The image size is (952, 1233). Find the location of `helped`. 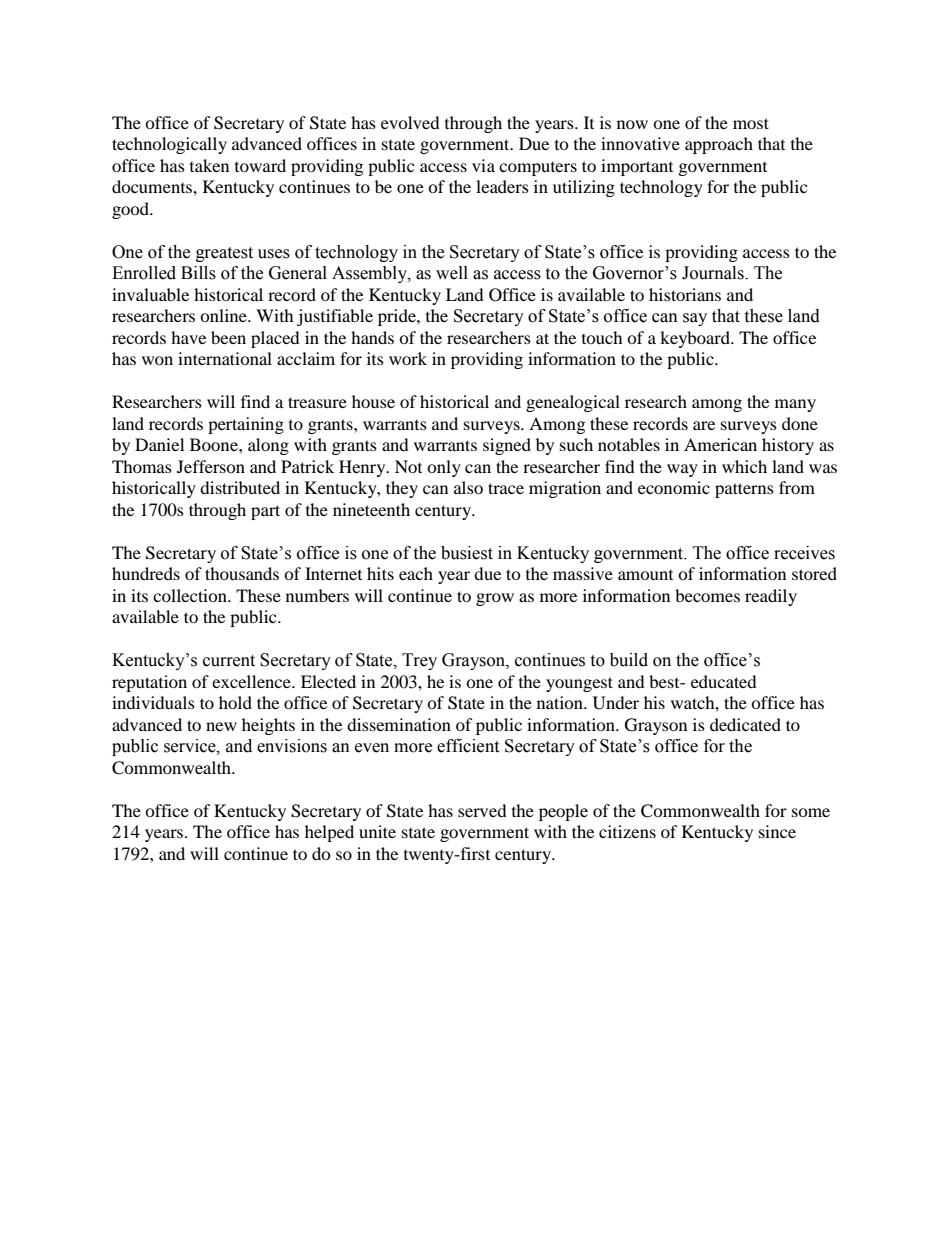

helped is located at coordinates (329, 833).
